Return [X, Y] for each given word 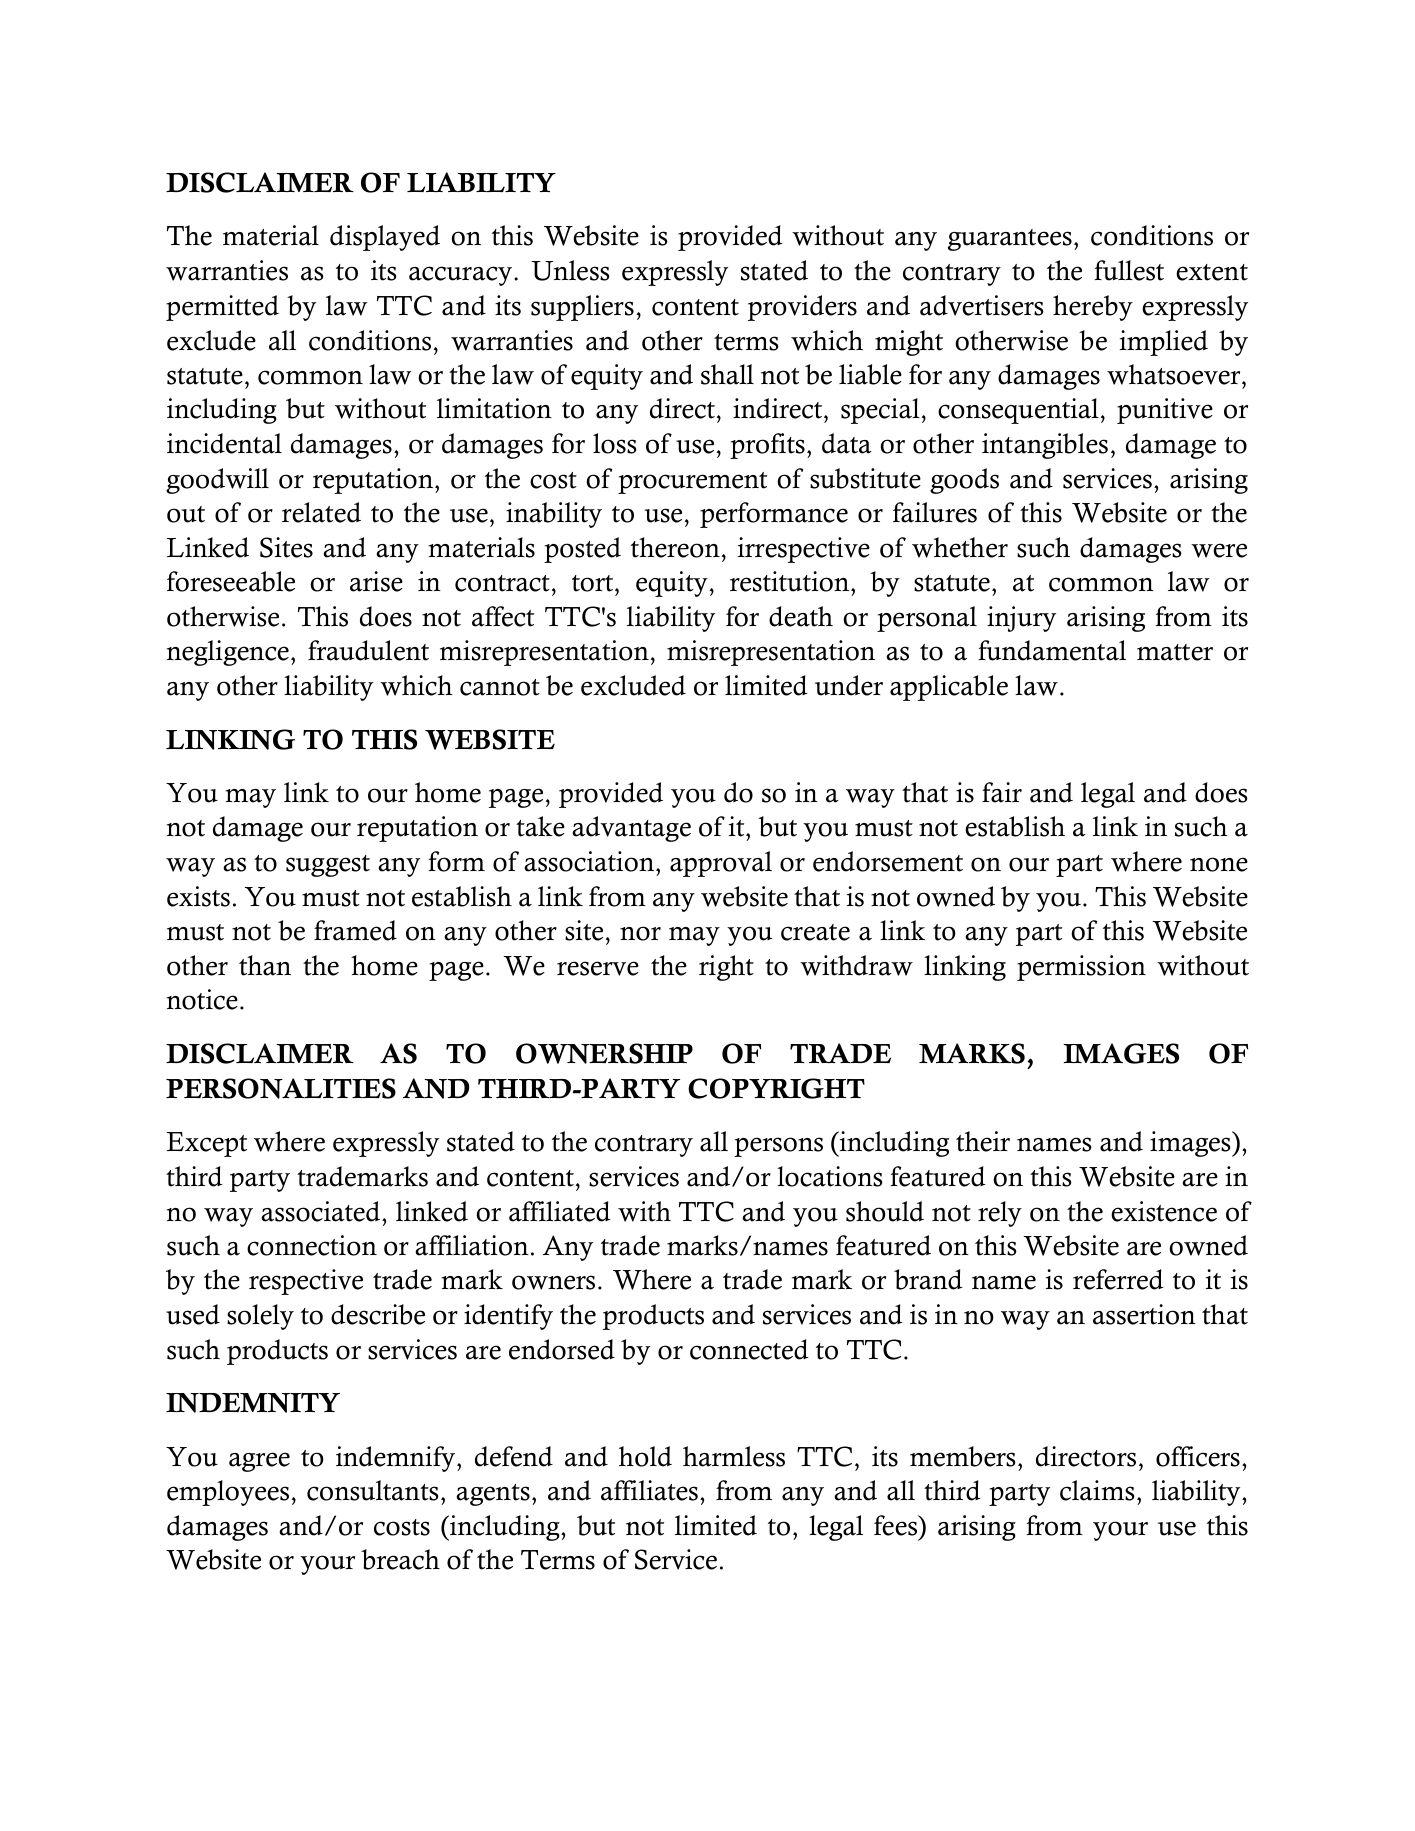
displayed [385, 238]
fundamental [1052, 650]
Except [207, 1144]
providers [802, 308]
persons [778, 1147]
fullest [1129, 270]
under [849, 685]
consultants [373, 1490]
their [983, 1141]
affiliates [649, 1490]
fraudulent [368, 650]
